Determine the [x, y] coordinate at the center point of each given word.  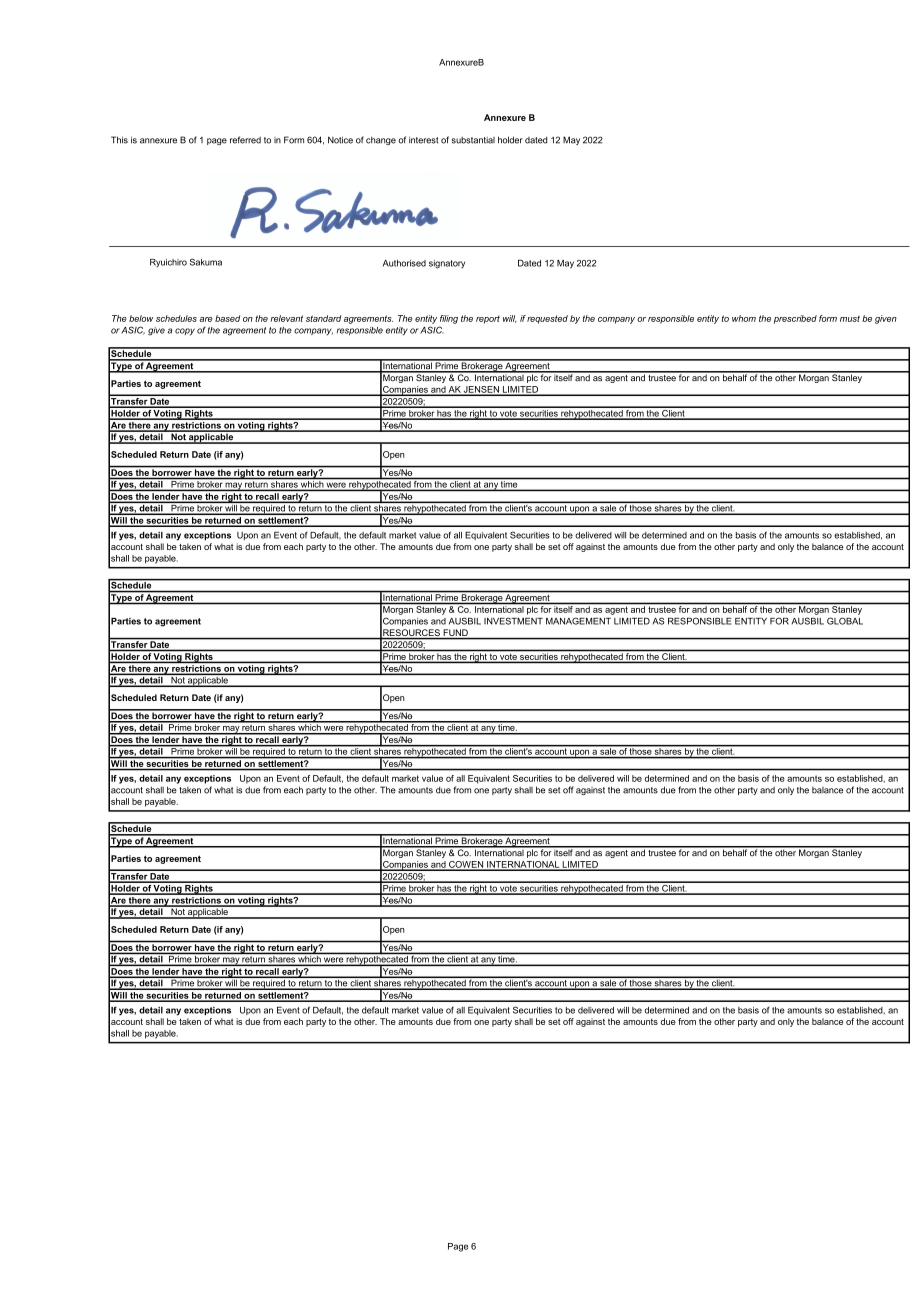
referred [245, 140]
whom [744, 318]
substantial [473, 140]
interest [423, 140]
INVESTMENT [513, 621]
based [228, 318]
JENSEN [481, 390]
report [488, 320]
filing [449, 319]
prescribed [795, 319]
